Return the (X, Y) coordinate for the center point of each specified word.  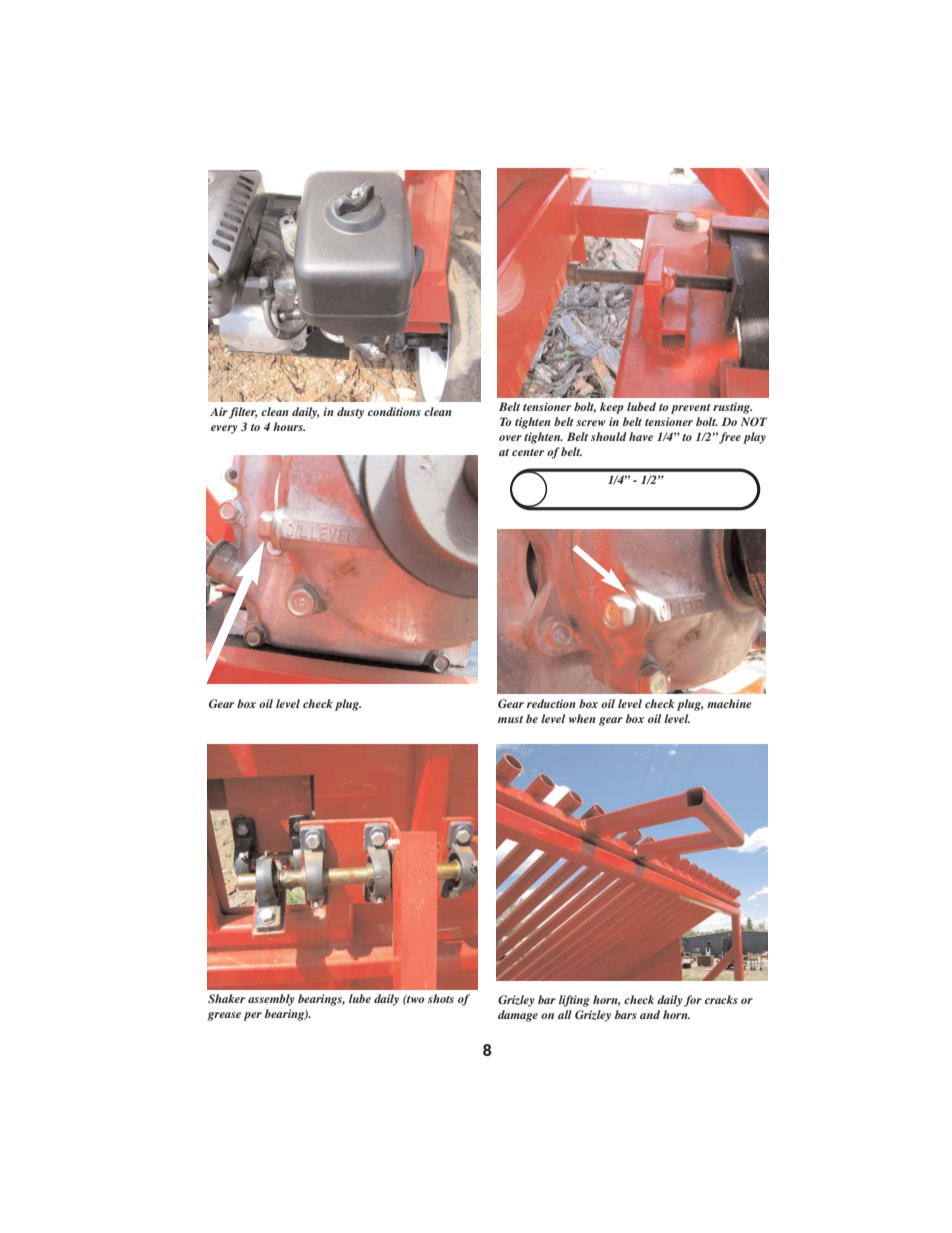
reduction (551, 703)
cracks (721, 999)
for (693, 1001)
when (582, 718)
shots (441, 998)
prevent (691, 409)
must (510, 719)
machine (729, 703)
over (510, 438)
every (224, 429)
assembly (271, 1000)
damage (518, 1016)
